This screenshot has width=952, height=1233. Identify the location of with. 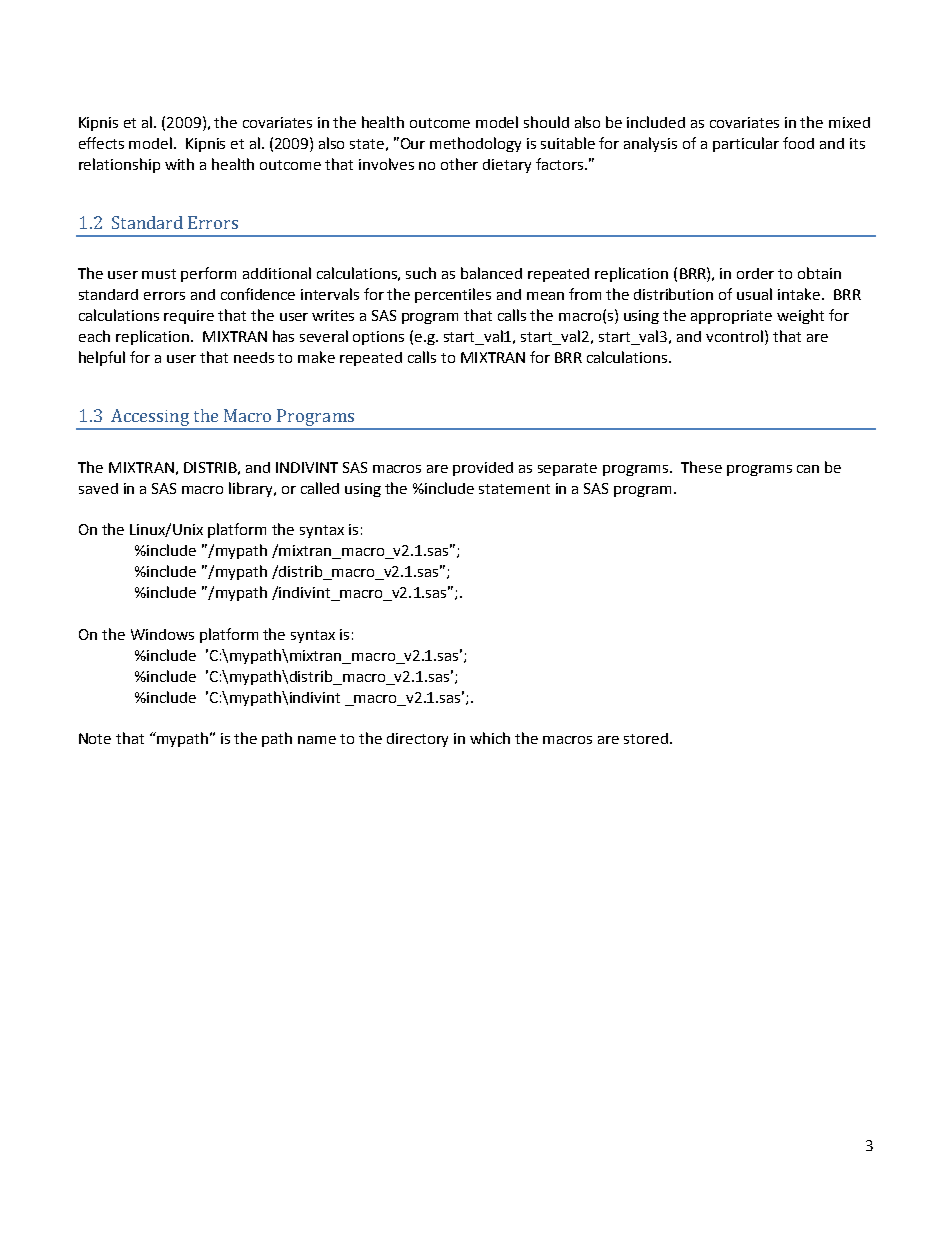
(179, 164).
